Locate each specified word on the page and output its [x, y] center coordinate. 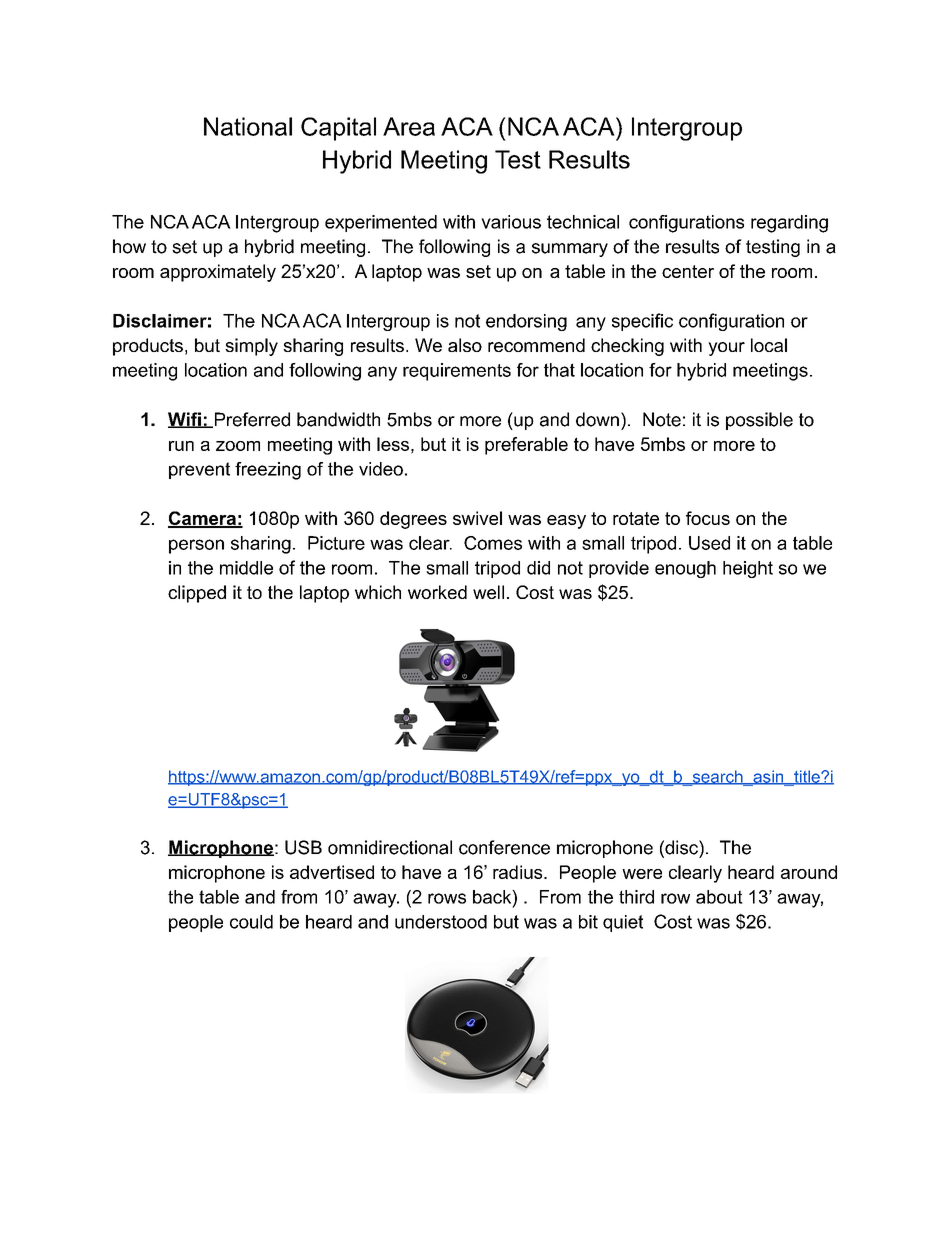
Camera [203, 519]
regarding [789, 224]
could [251, 922]
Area [409, 126]
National [248, 126]
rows [447, 898]
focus [708, 518]
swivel [477, 518]
